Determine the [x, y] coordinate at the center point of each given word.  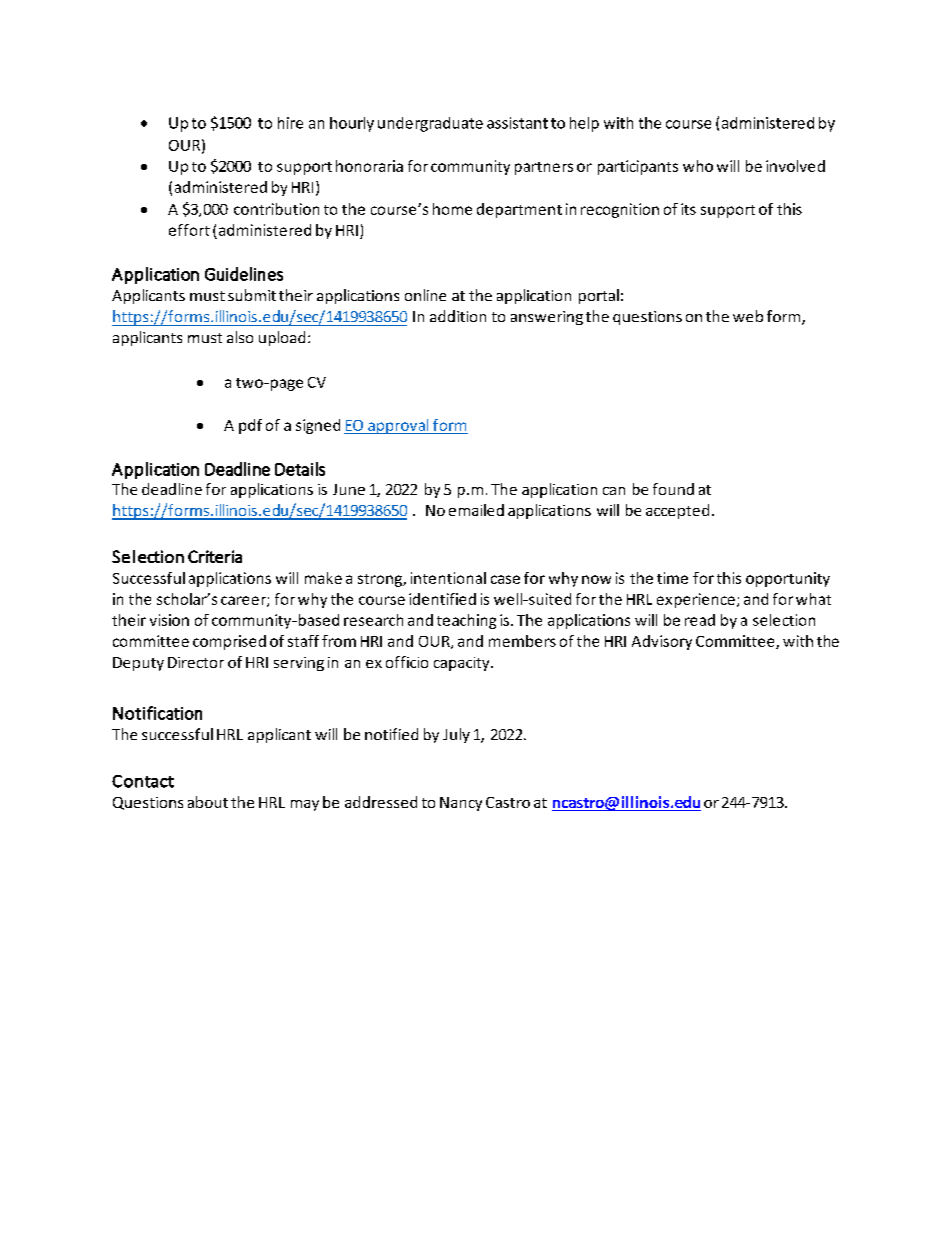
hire [290, 123]
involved [795, 166]
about [208, 802]
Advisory [662, 642]
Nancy [461, 804]
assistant [517, 123]
